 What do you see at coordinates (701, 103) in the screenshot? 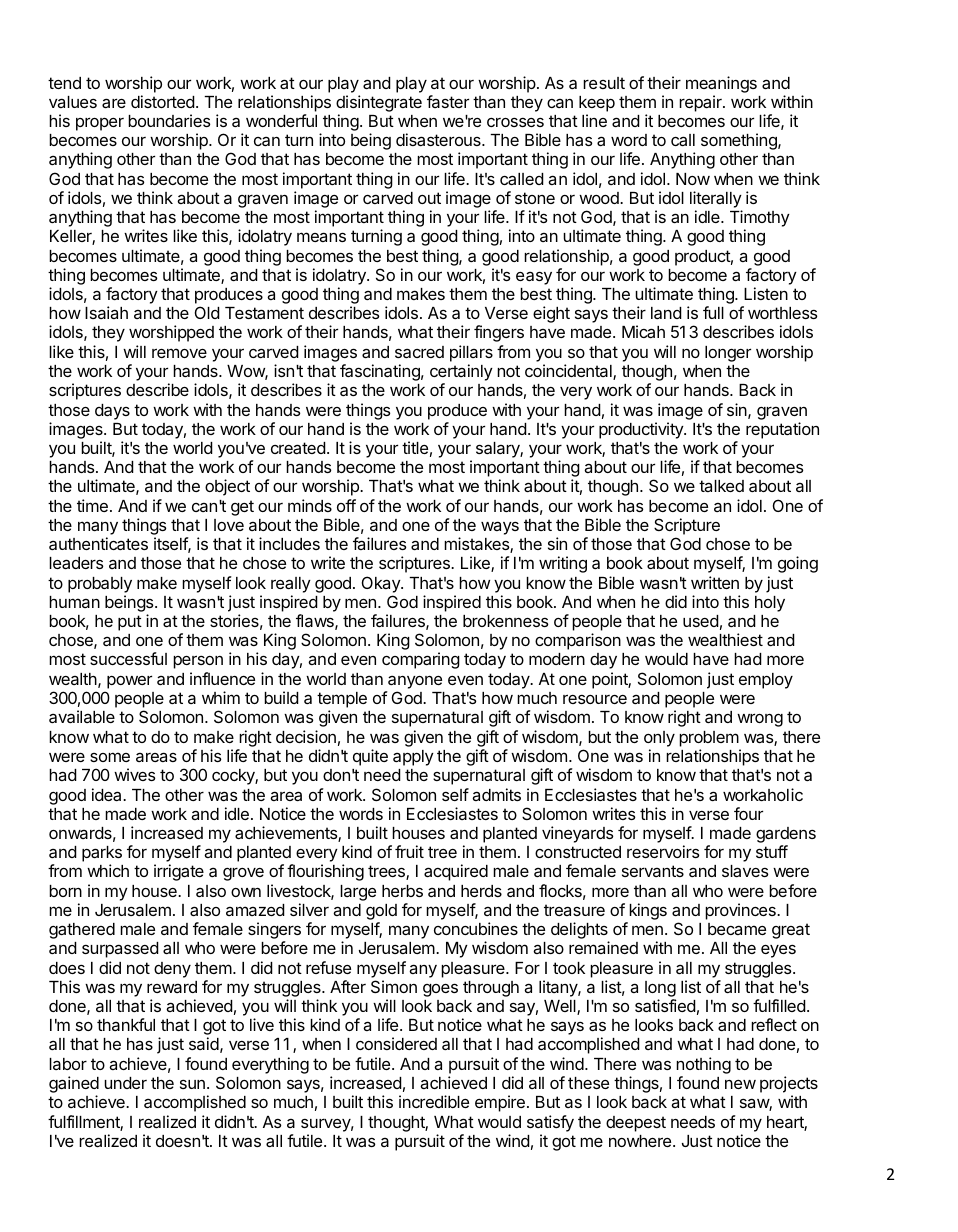
I see `repair` at bounding box center [701, 103].
